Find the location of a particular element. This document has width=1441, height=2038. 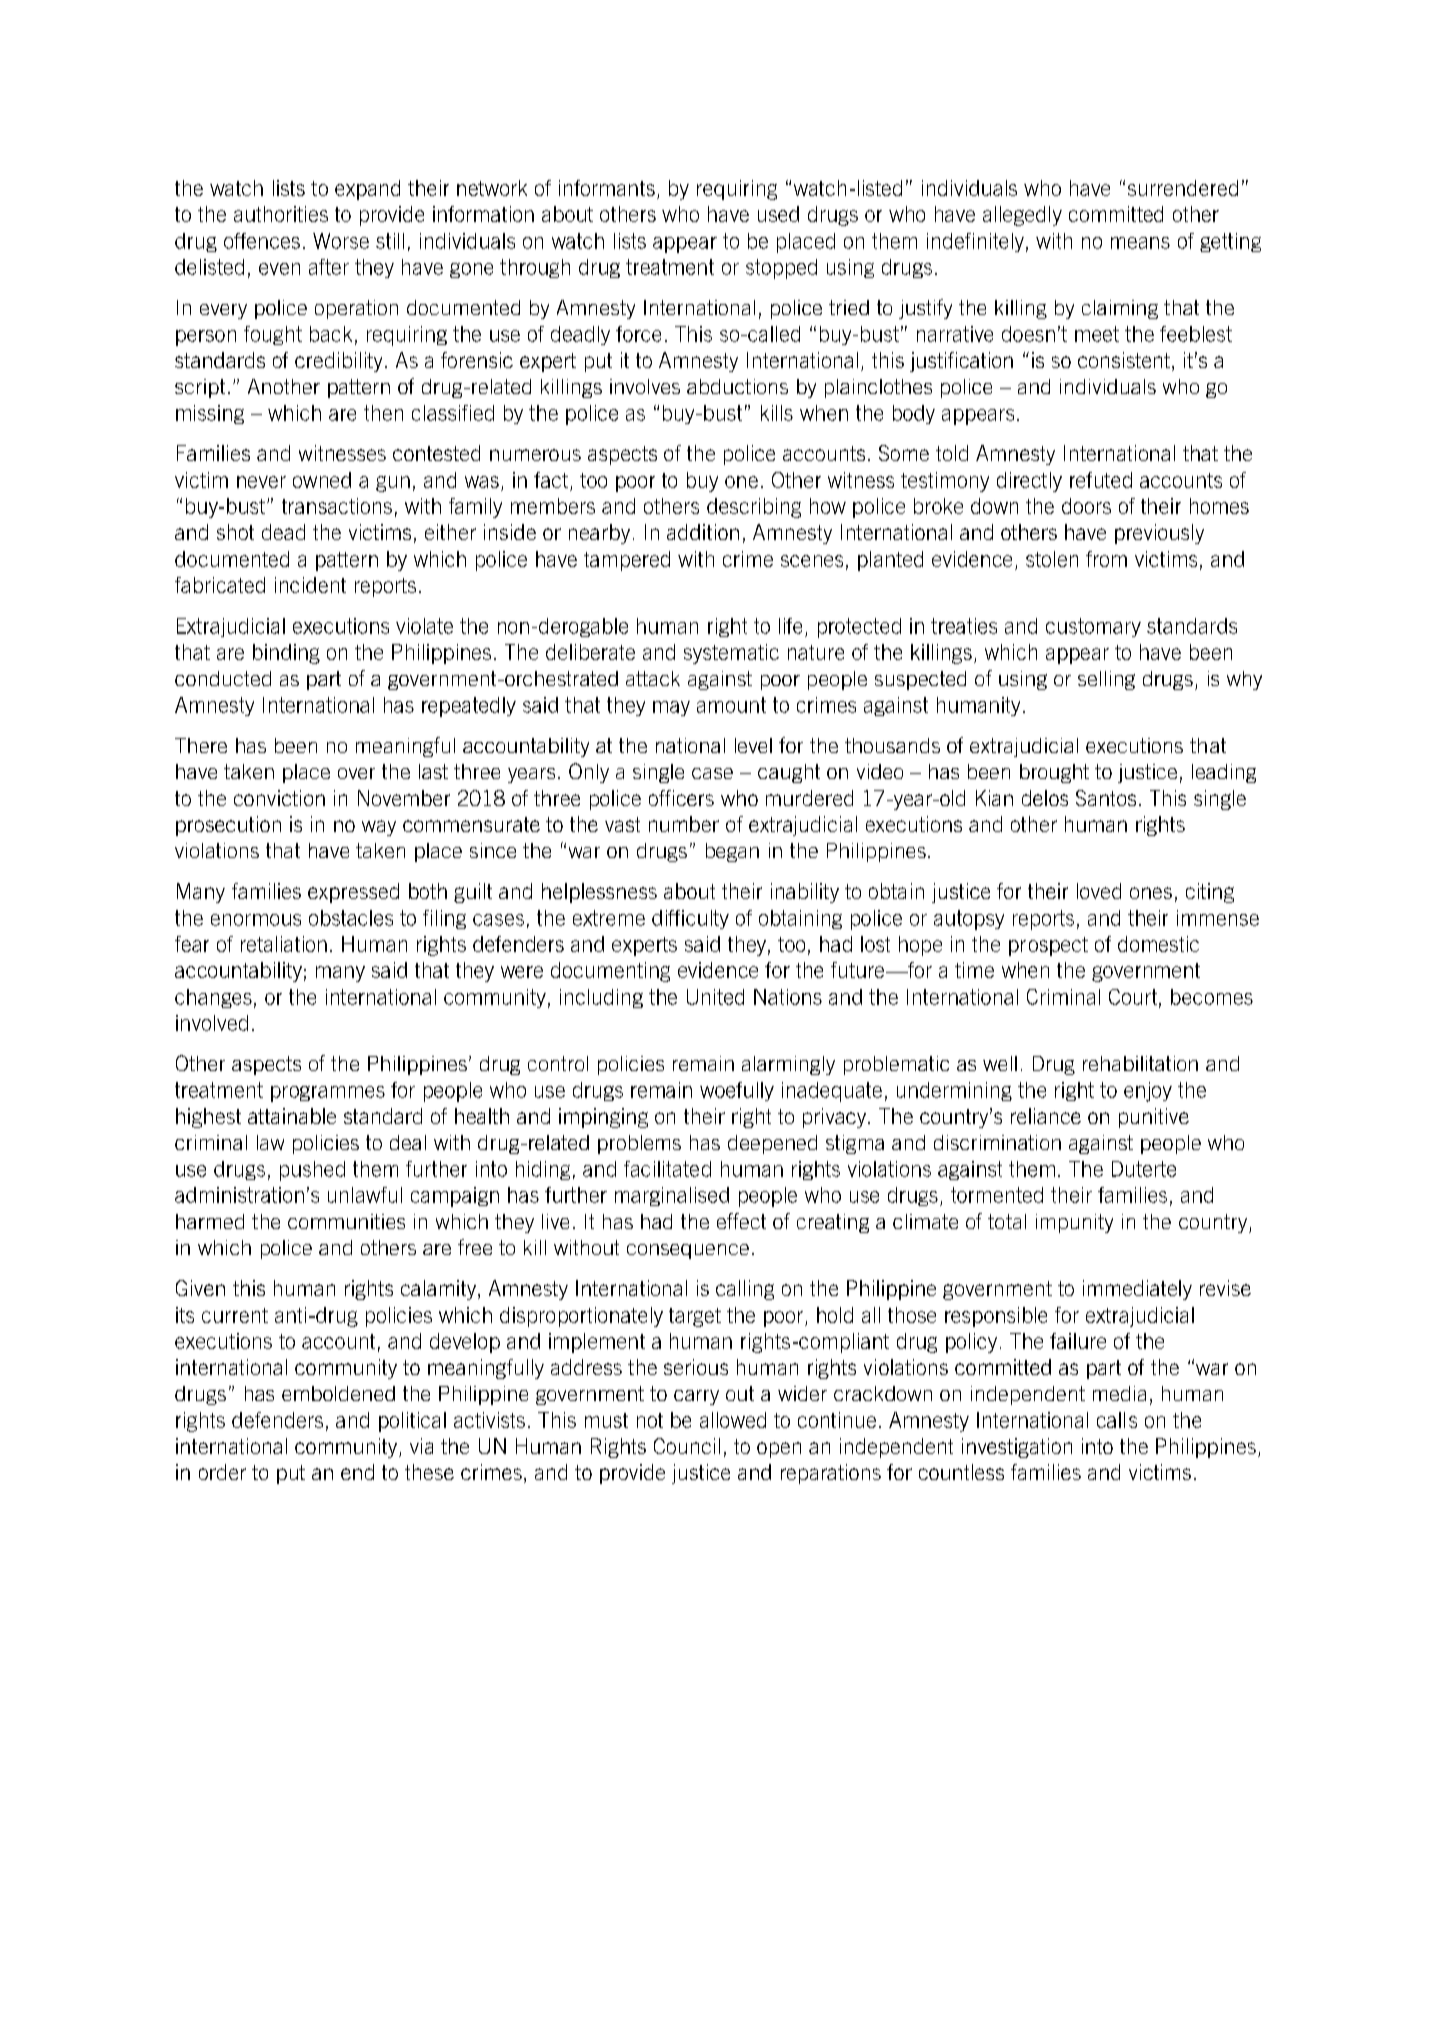

emboldened is located at coordinates (338, 1393).
